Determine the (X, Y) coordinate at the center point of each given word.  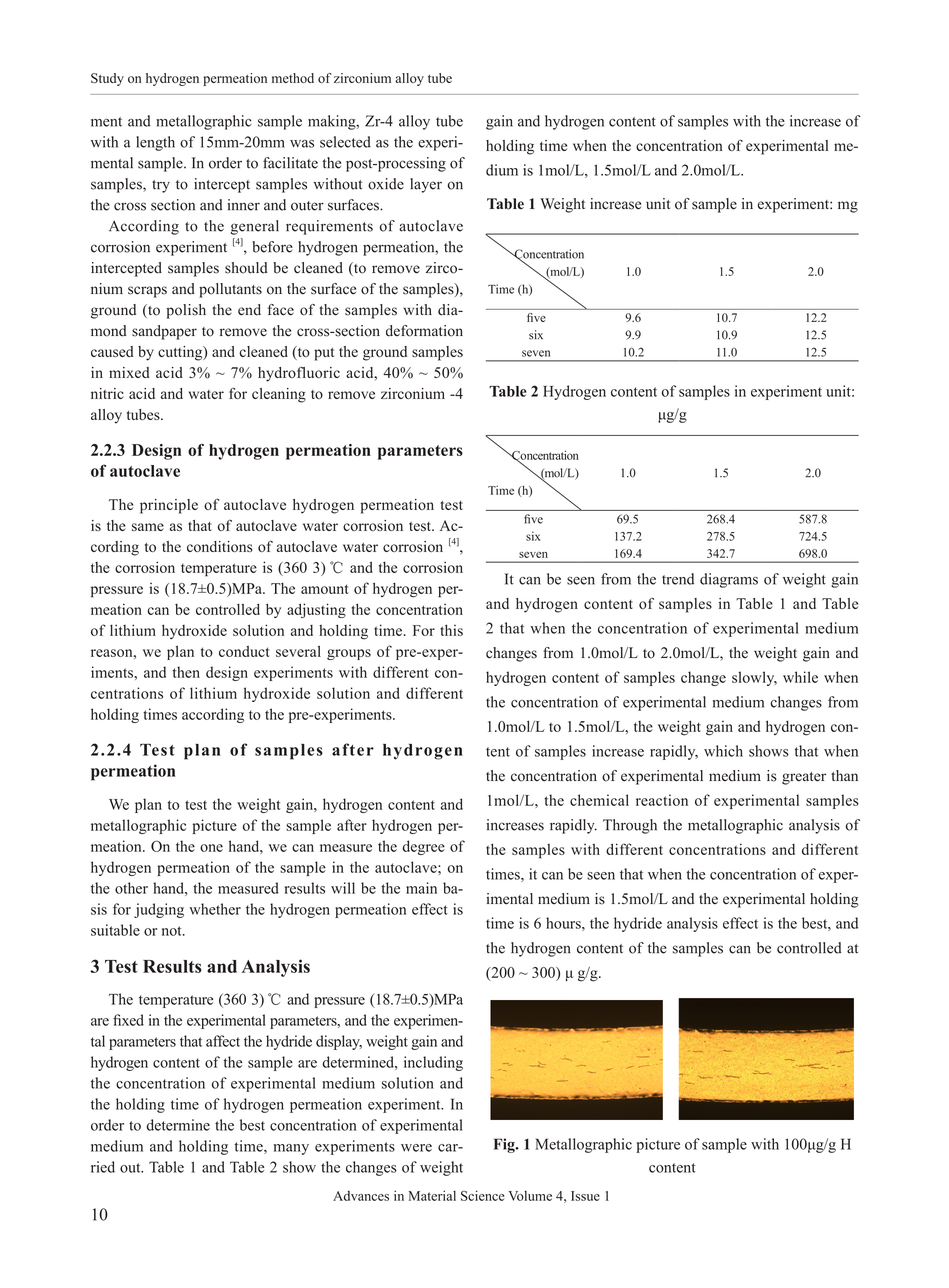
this (451, 630)
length (155, 143)
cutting (181, 353)
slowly (754, 678)
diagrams (729, 580)
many (291, 1149)
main (421, 888)
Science (482, 1195)
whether (215, 909)
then (186, 672)
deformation (424, 331)
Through (630, 826)
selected (345, 142)
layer (426, 185)
